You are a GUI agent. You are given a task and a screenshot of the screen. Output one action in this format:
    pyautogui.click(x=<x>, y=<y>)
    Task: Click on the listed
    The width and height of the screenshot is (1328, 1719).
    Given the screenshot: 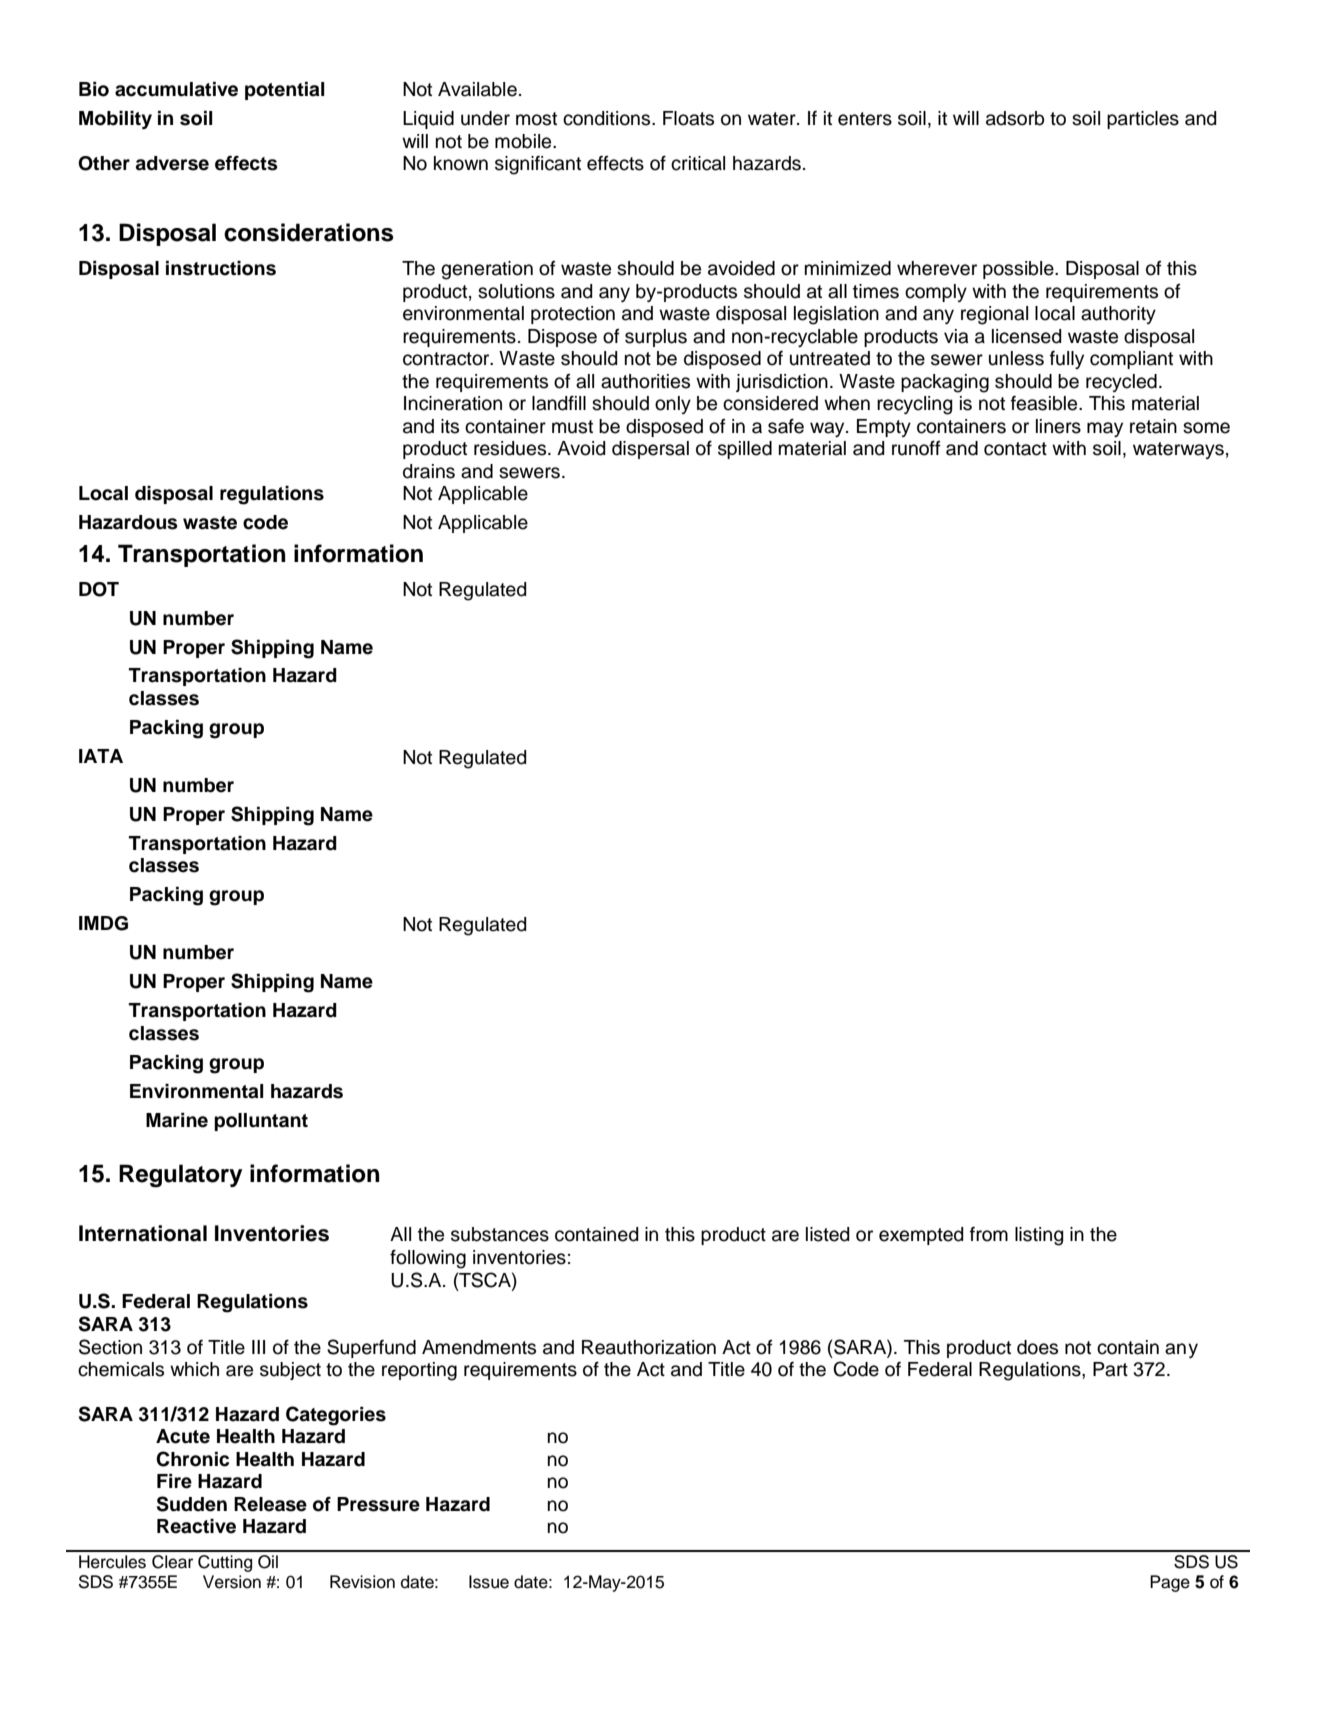 What is the action you would take?
    pyautogui.click(x=828, y=1234)
